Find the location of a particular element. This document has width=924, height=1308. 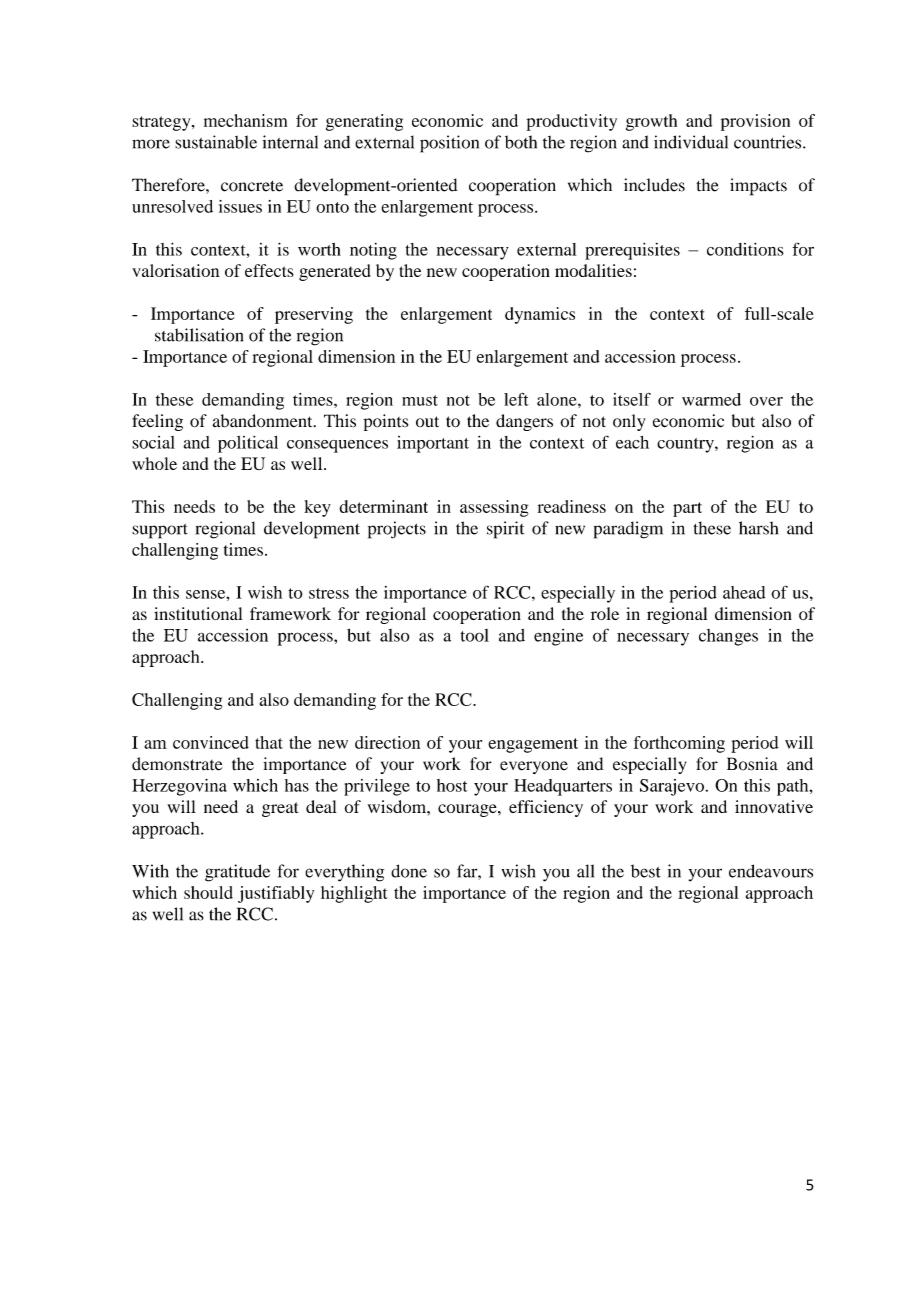

individual is located at coordinates (691, 142).
